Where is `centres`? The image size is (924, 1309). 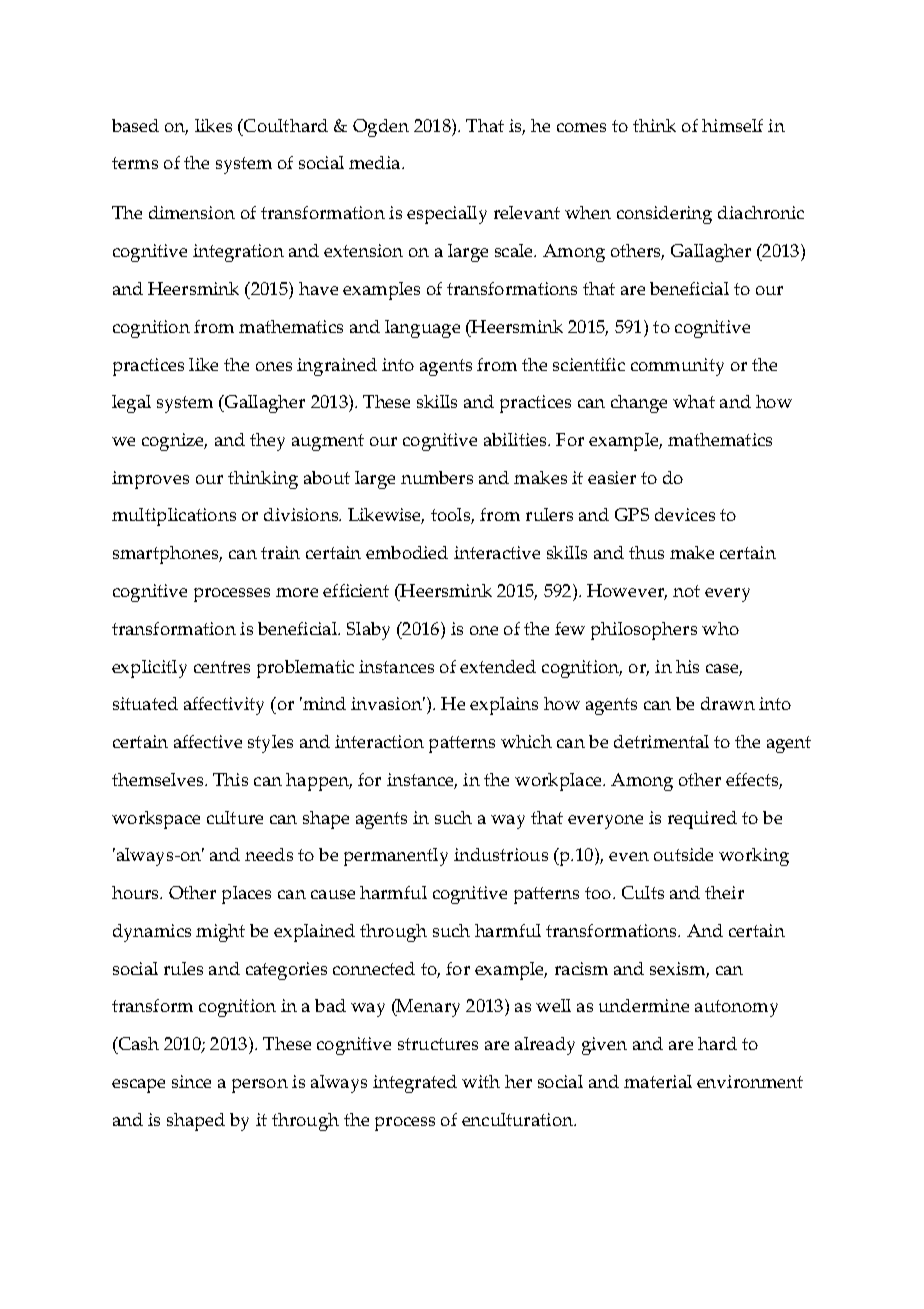 centres is located at coordinates (222, 667).
